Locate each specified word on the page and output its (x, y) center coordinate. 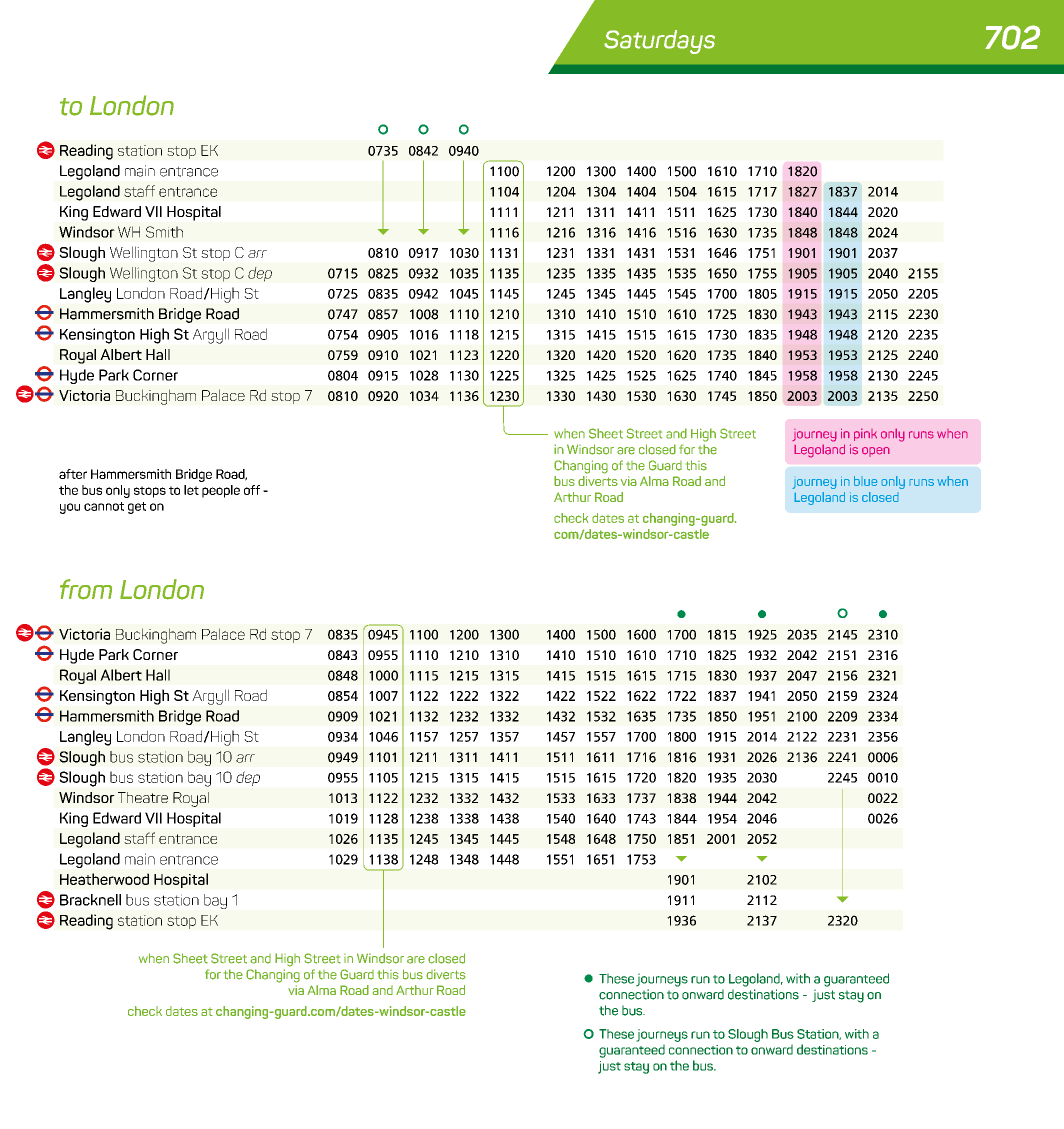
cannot (104, 506)
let (191, 490)
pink (865, 434)
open (876, 452)
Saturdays (659, 42)
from (86, 589)
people (221, 491)
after (73, 474)
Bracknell (90, 900)
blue (866, 481)
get (137, 508)
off (252, 490)
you (70, 508)
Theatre (143, 797)
